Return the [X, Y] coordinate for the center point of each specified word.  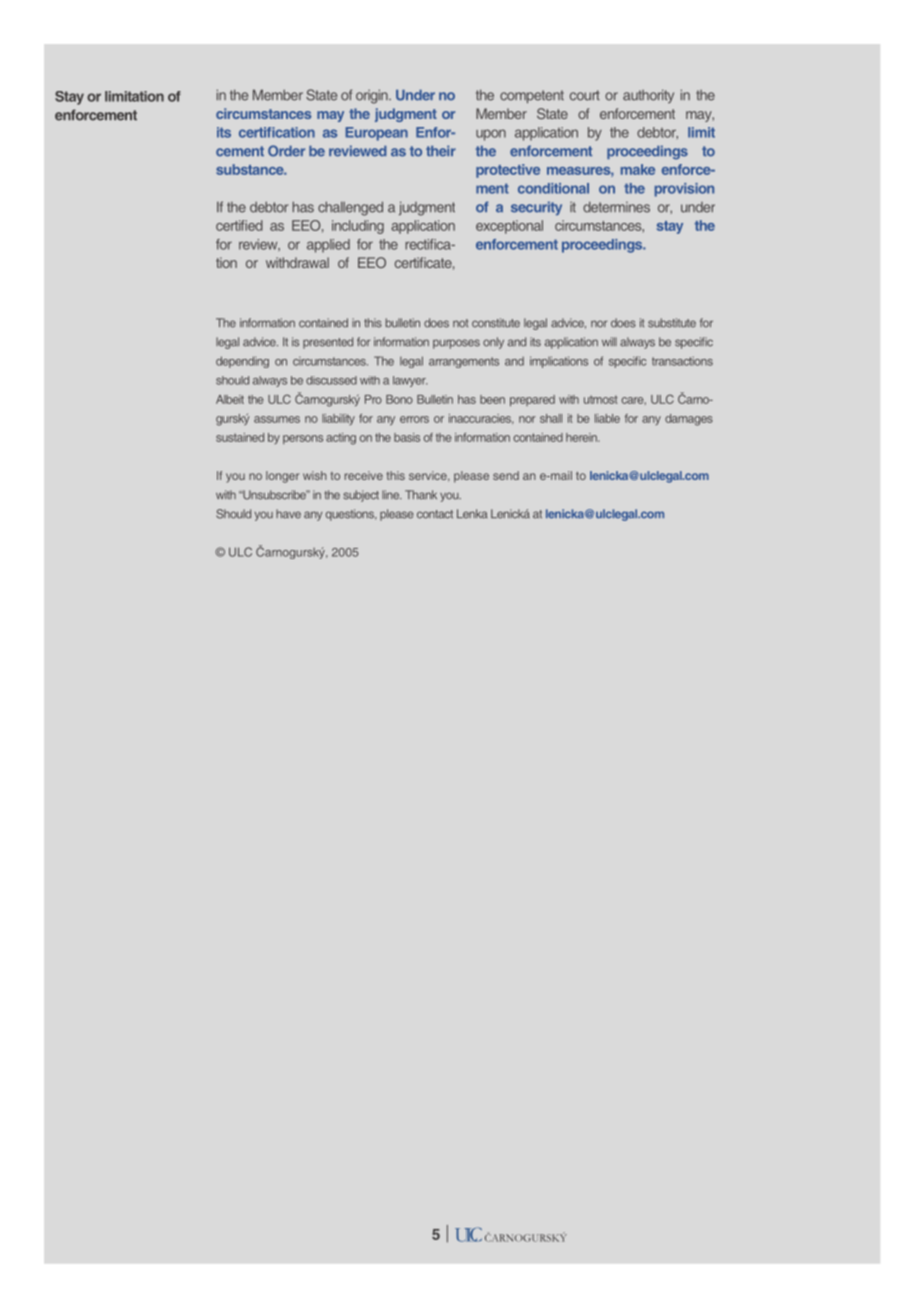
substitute [672, 323]
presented [328, 343]
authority [648, 96]
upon [491, 135]
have [288, 514]
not [460, 323]
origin [373, 96]
